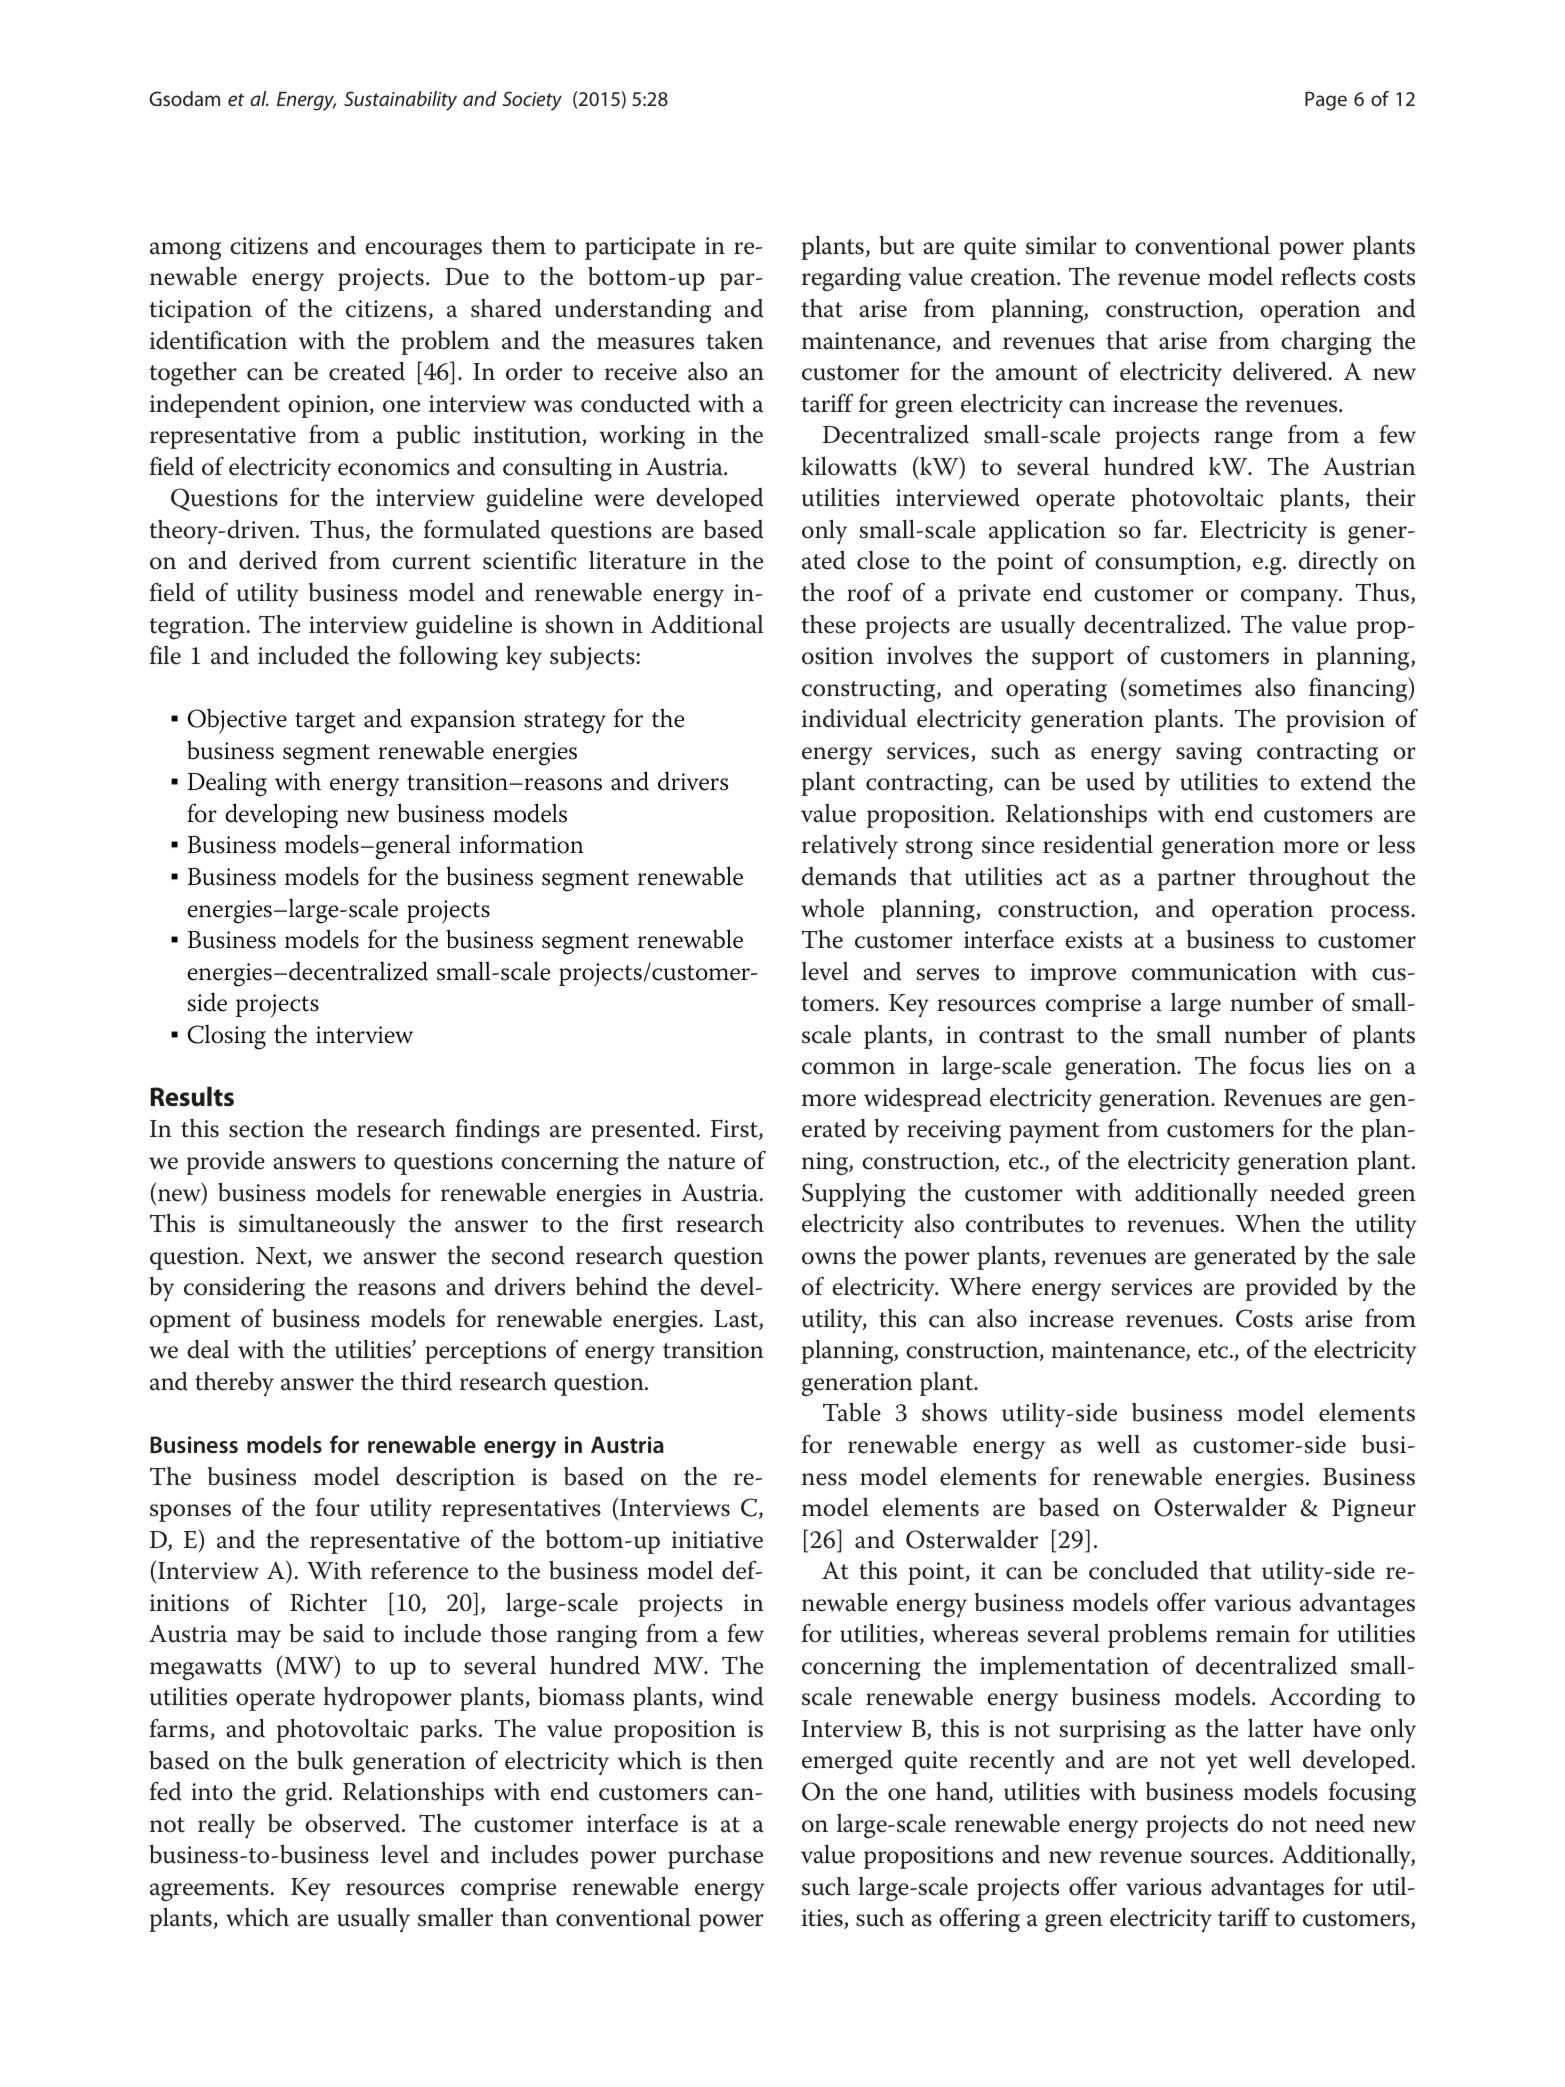 The height and width of the screenshot is (2087, 1565). I want to click on regarding, so click(851, 279).
